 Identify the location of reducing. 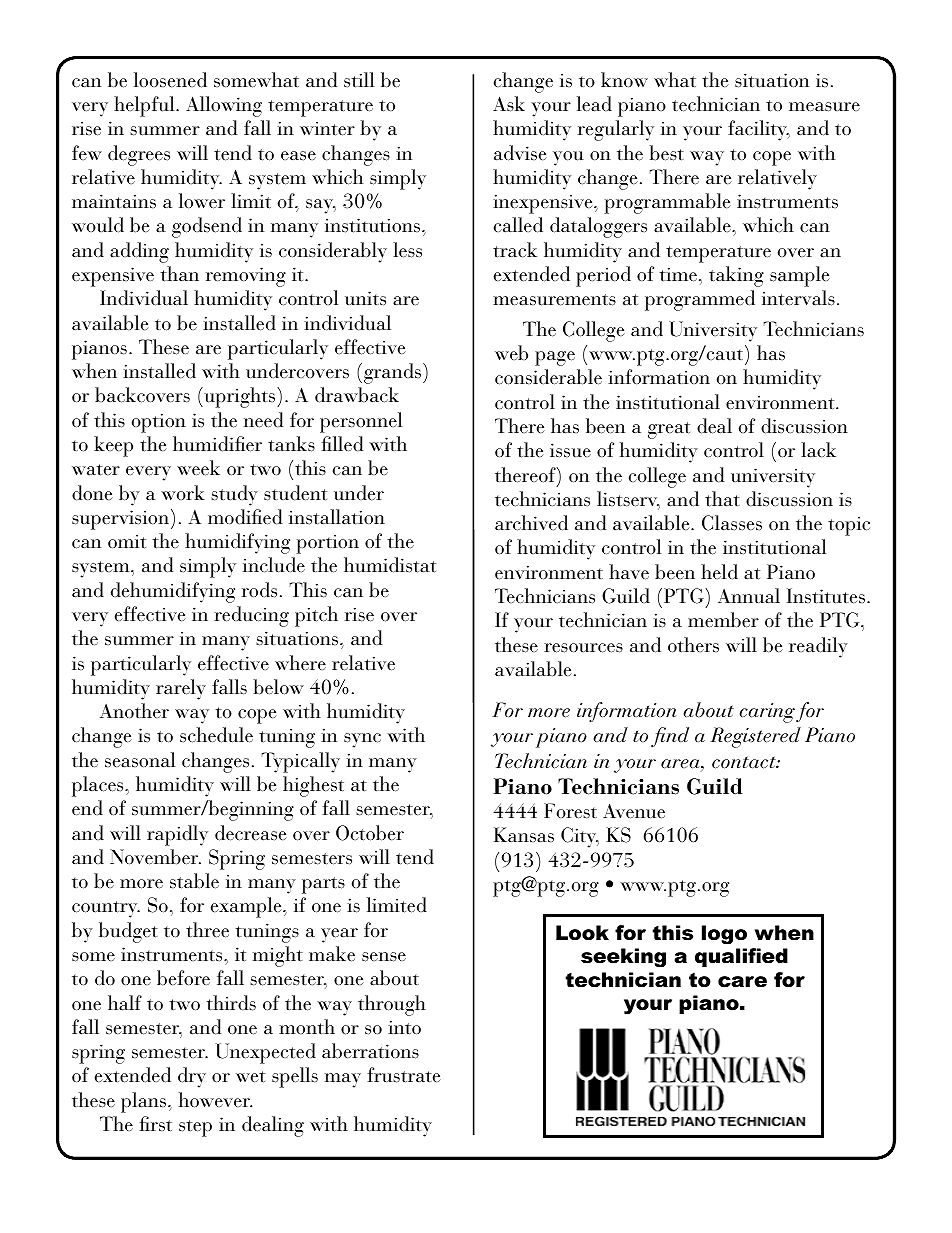
(251, 616).
